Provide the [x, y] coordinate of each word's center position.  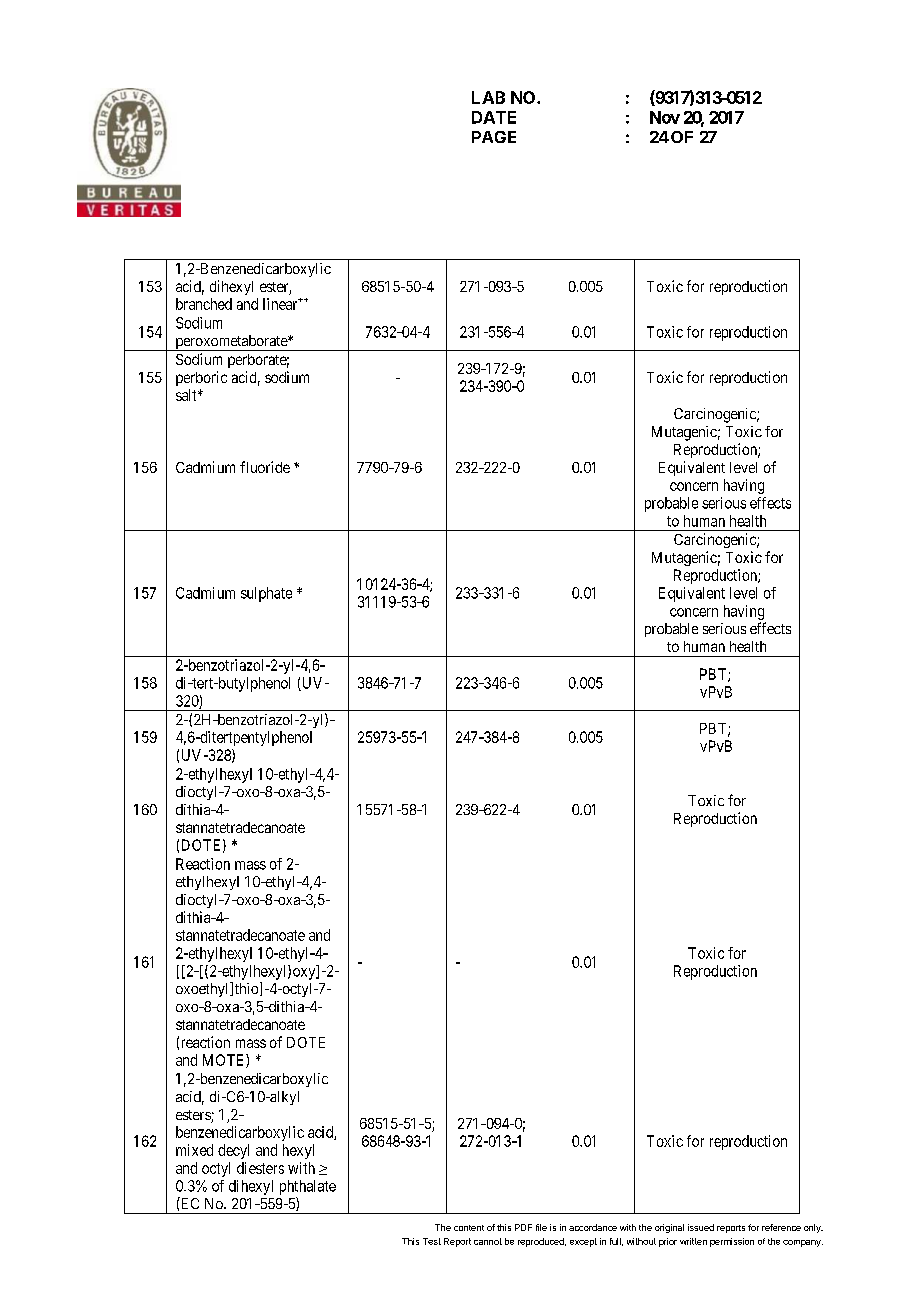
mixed [194, 1150]
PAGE [494, 137]
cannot [488, 1241]
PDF [523, 1227]
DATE [494, 117]
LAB [488, 97]
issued [701, 1227]
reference [781, 1227]
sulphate [266, 594]
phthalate [308, 1187]
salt [187, 395]
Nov [665, 117]
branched [204, 304]
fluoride [265, 467]
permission [732, 1242]
